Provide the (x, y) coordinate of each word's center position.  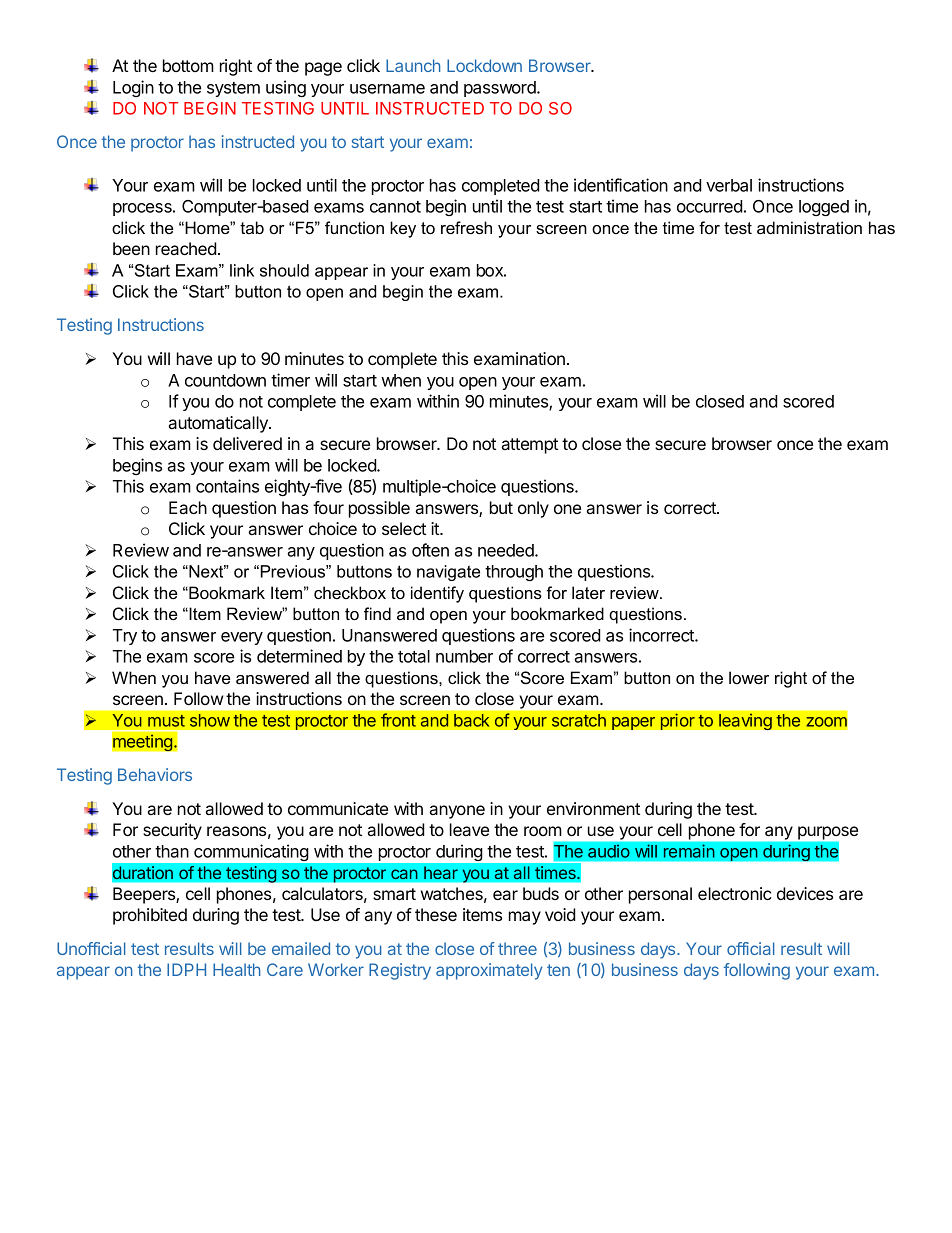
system (233, 89)
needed (507, 550)
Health (236, 969)
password (501, 89)
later (588, 592)
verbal (729, 185)
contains (227, 486)
